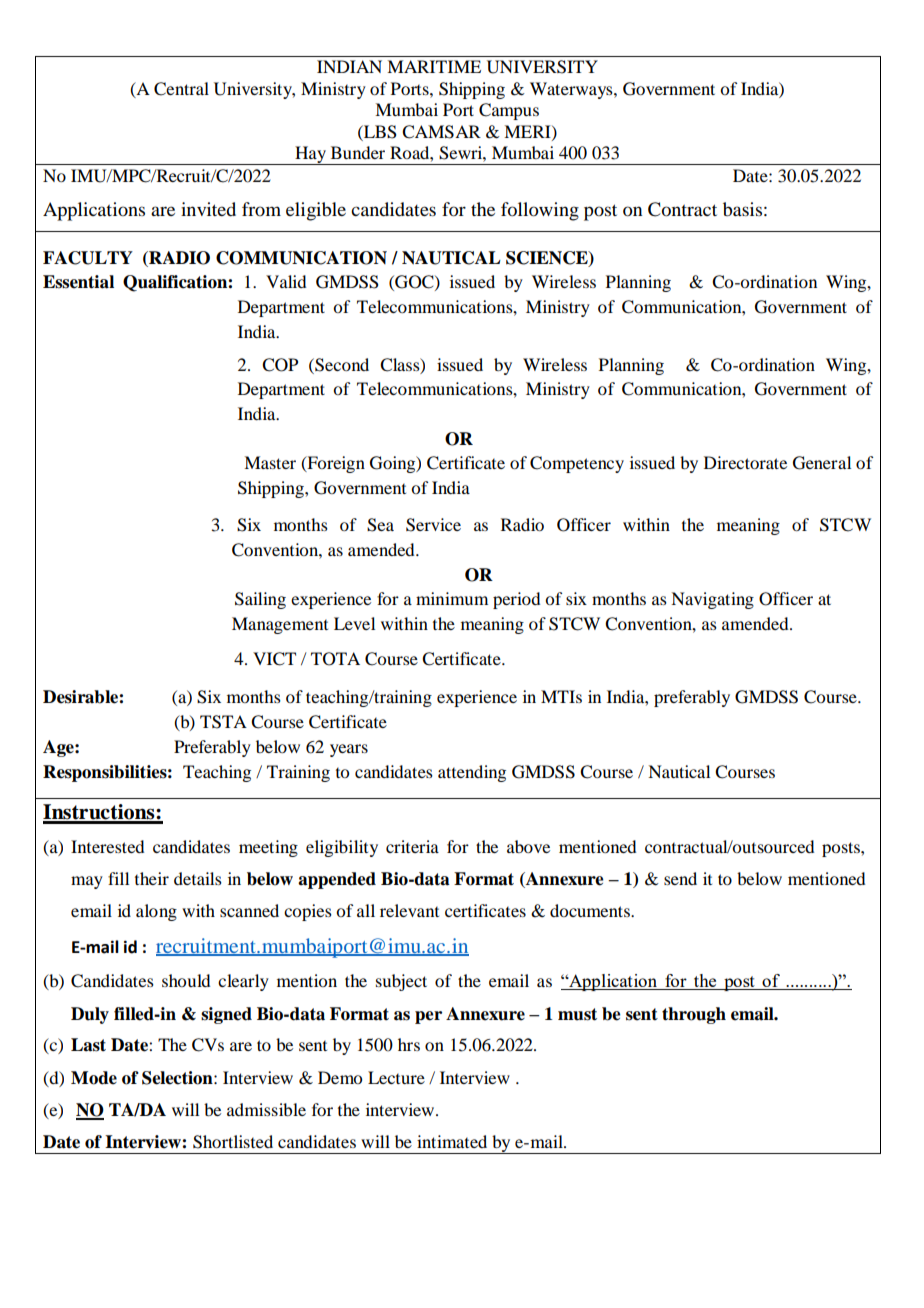  What do you see at coordinates (181, 89) in the document?
I see `Central` at bounding box center [181, 89].
